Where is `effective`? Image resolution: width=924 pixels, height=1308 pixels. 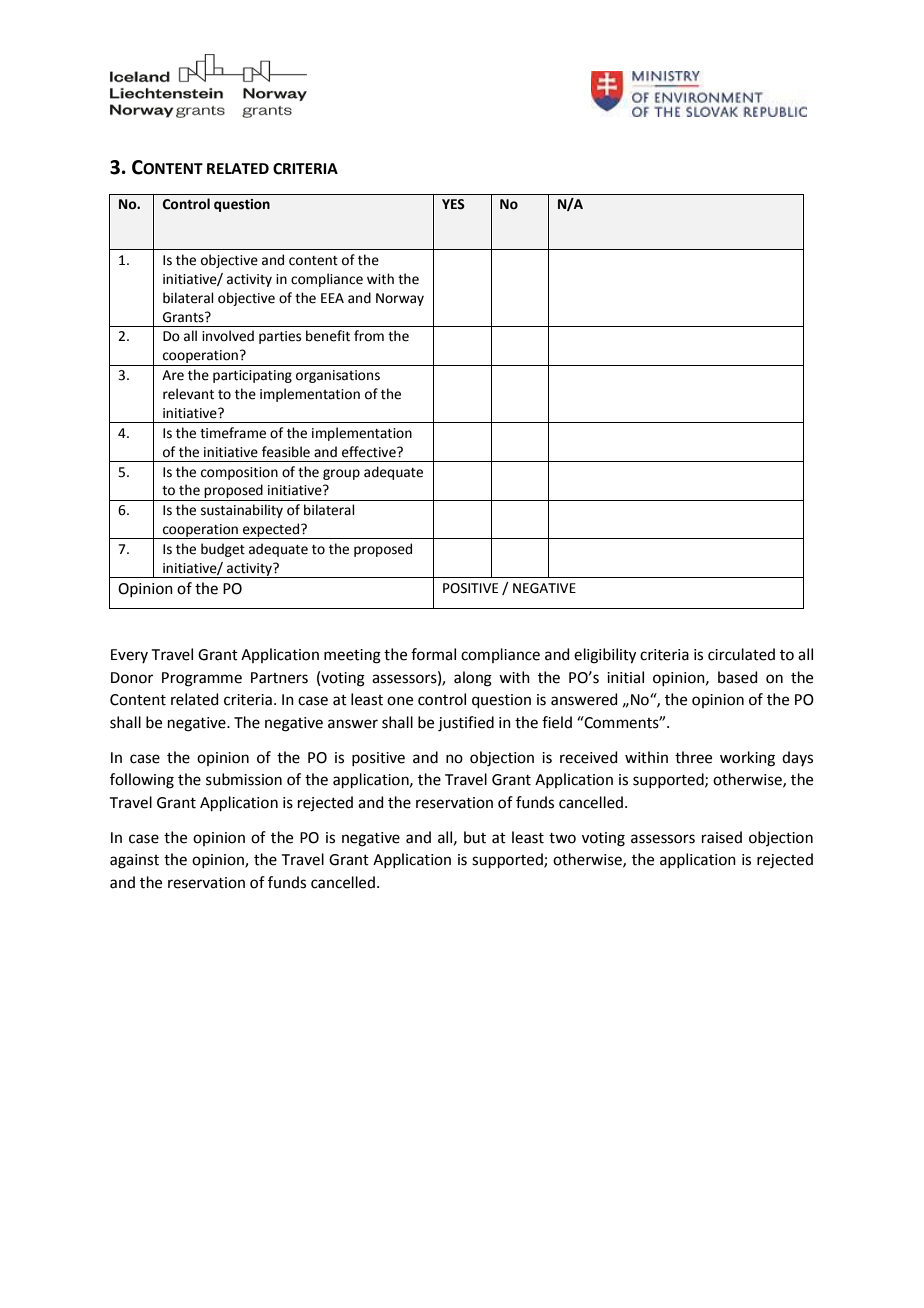 effective is located at coordinates (370, 452).
